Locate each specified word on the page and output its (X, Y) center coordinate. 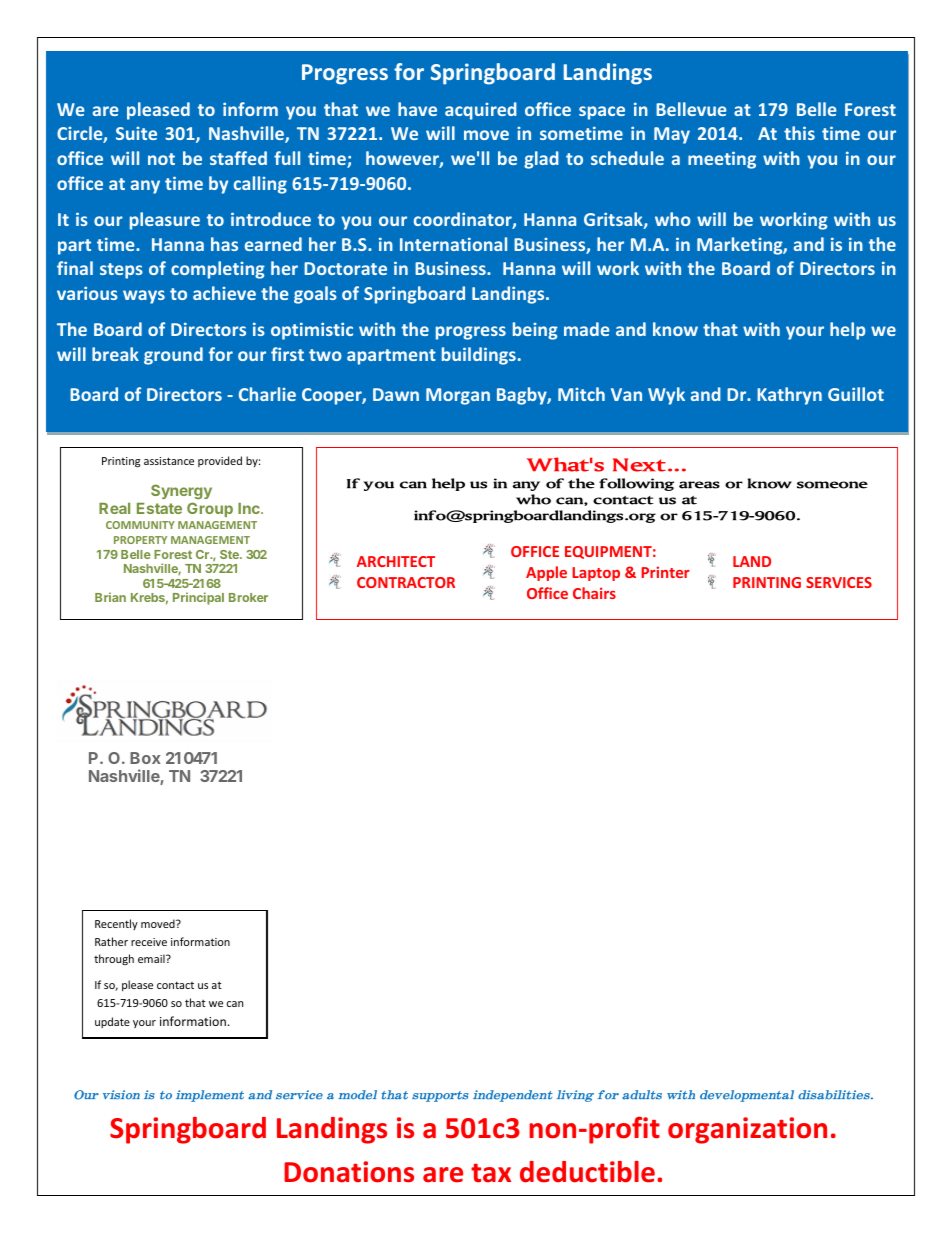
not (161, 159)
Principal (198, 598)
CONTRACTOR (406, 582)
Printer (665, 572)
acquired (481, 111)
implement (210, 1096)
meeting (722, 160)
